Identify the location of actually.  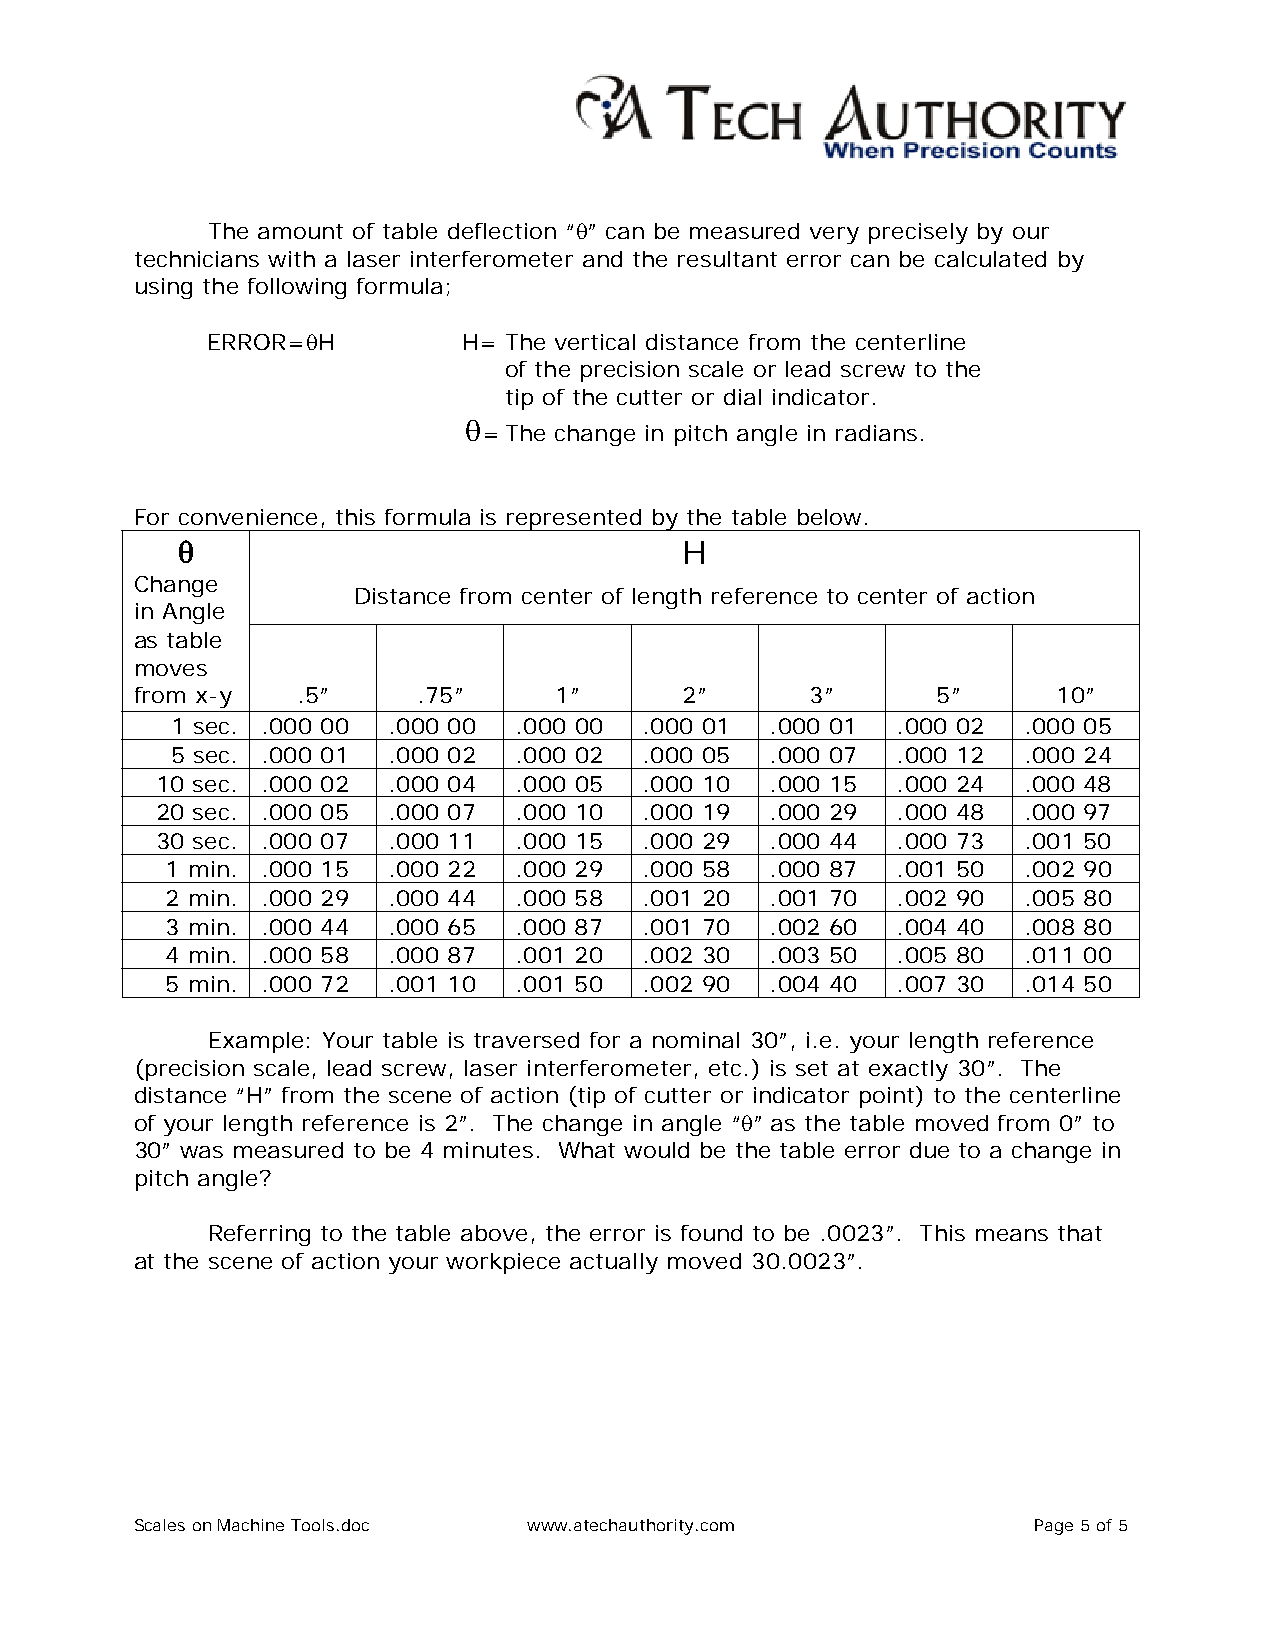
(614, 1263).
